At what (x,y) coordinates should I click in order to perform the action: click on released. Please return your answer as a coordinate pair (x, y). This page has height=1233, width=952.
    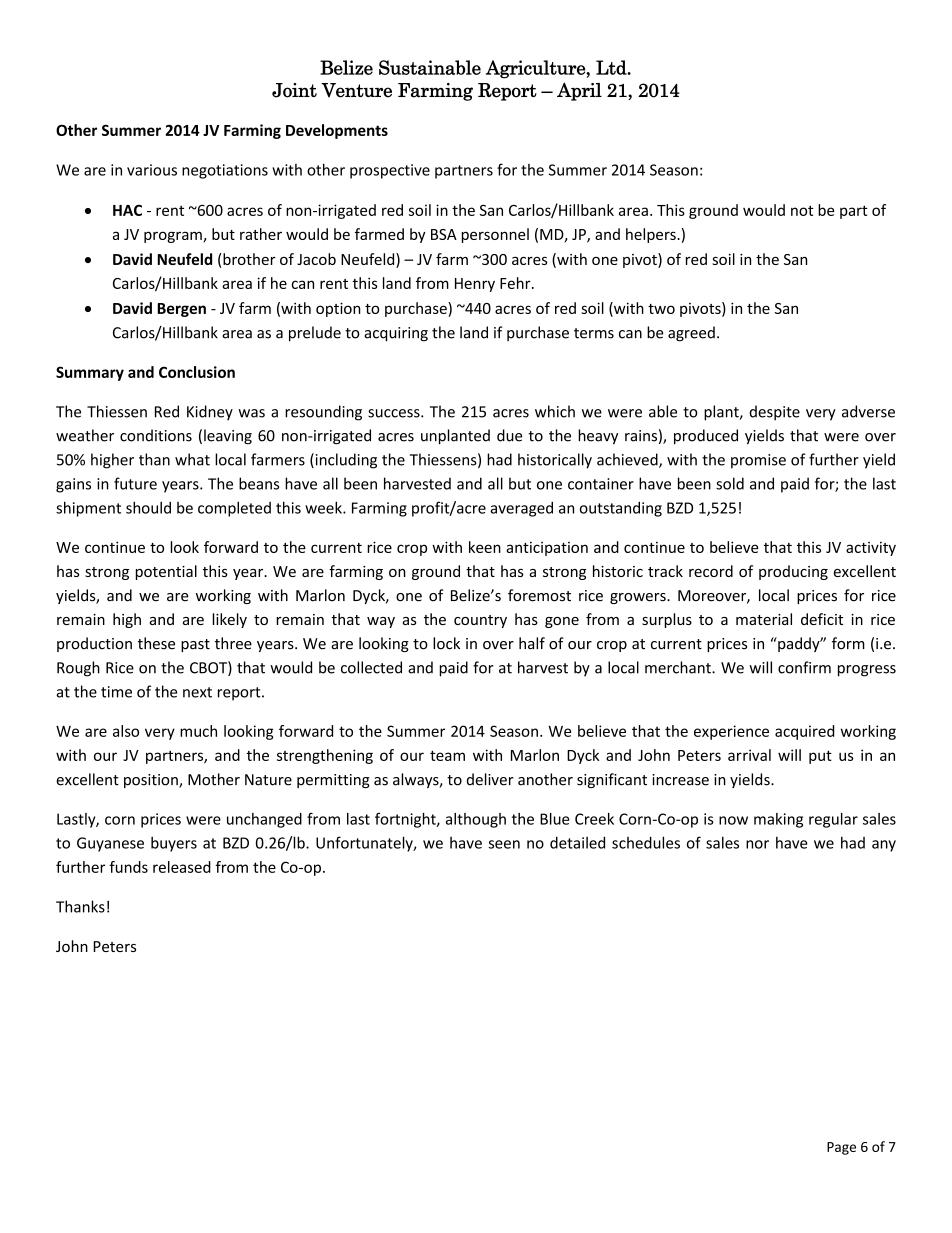
    Looking at the image, I should click on (182, 867).
